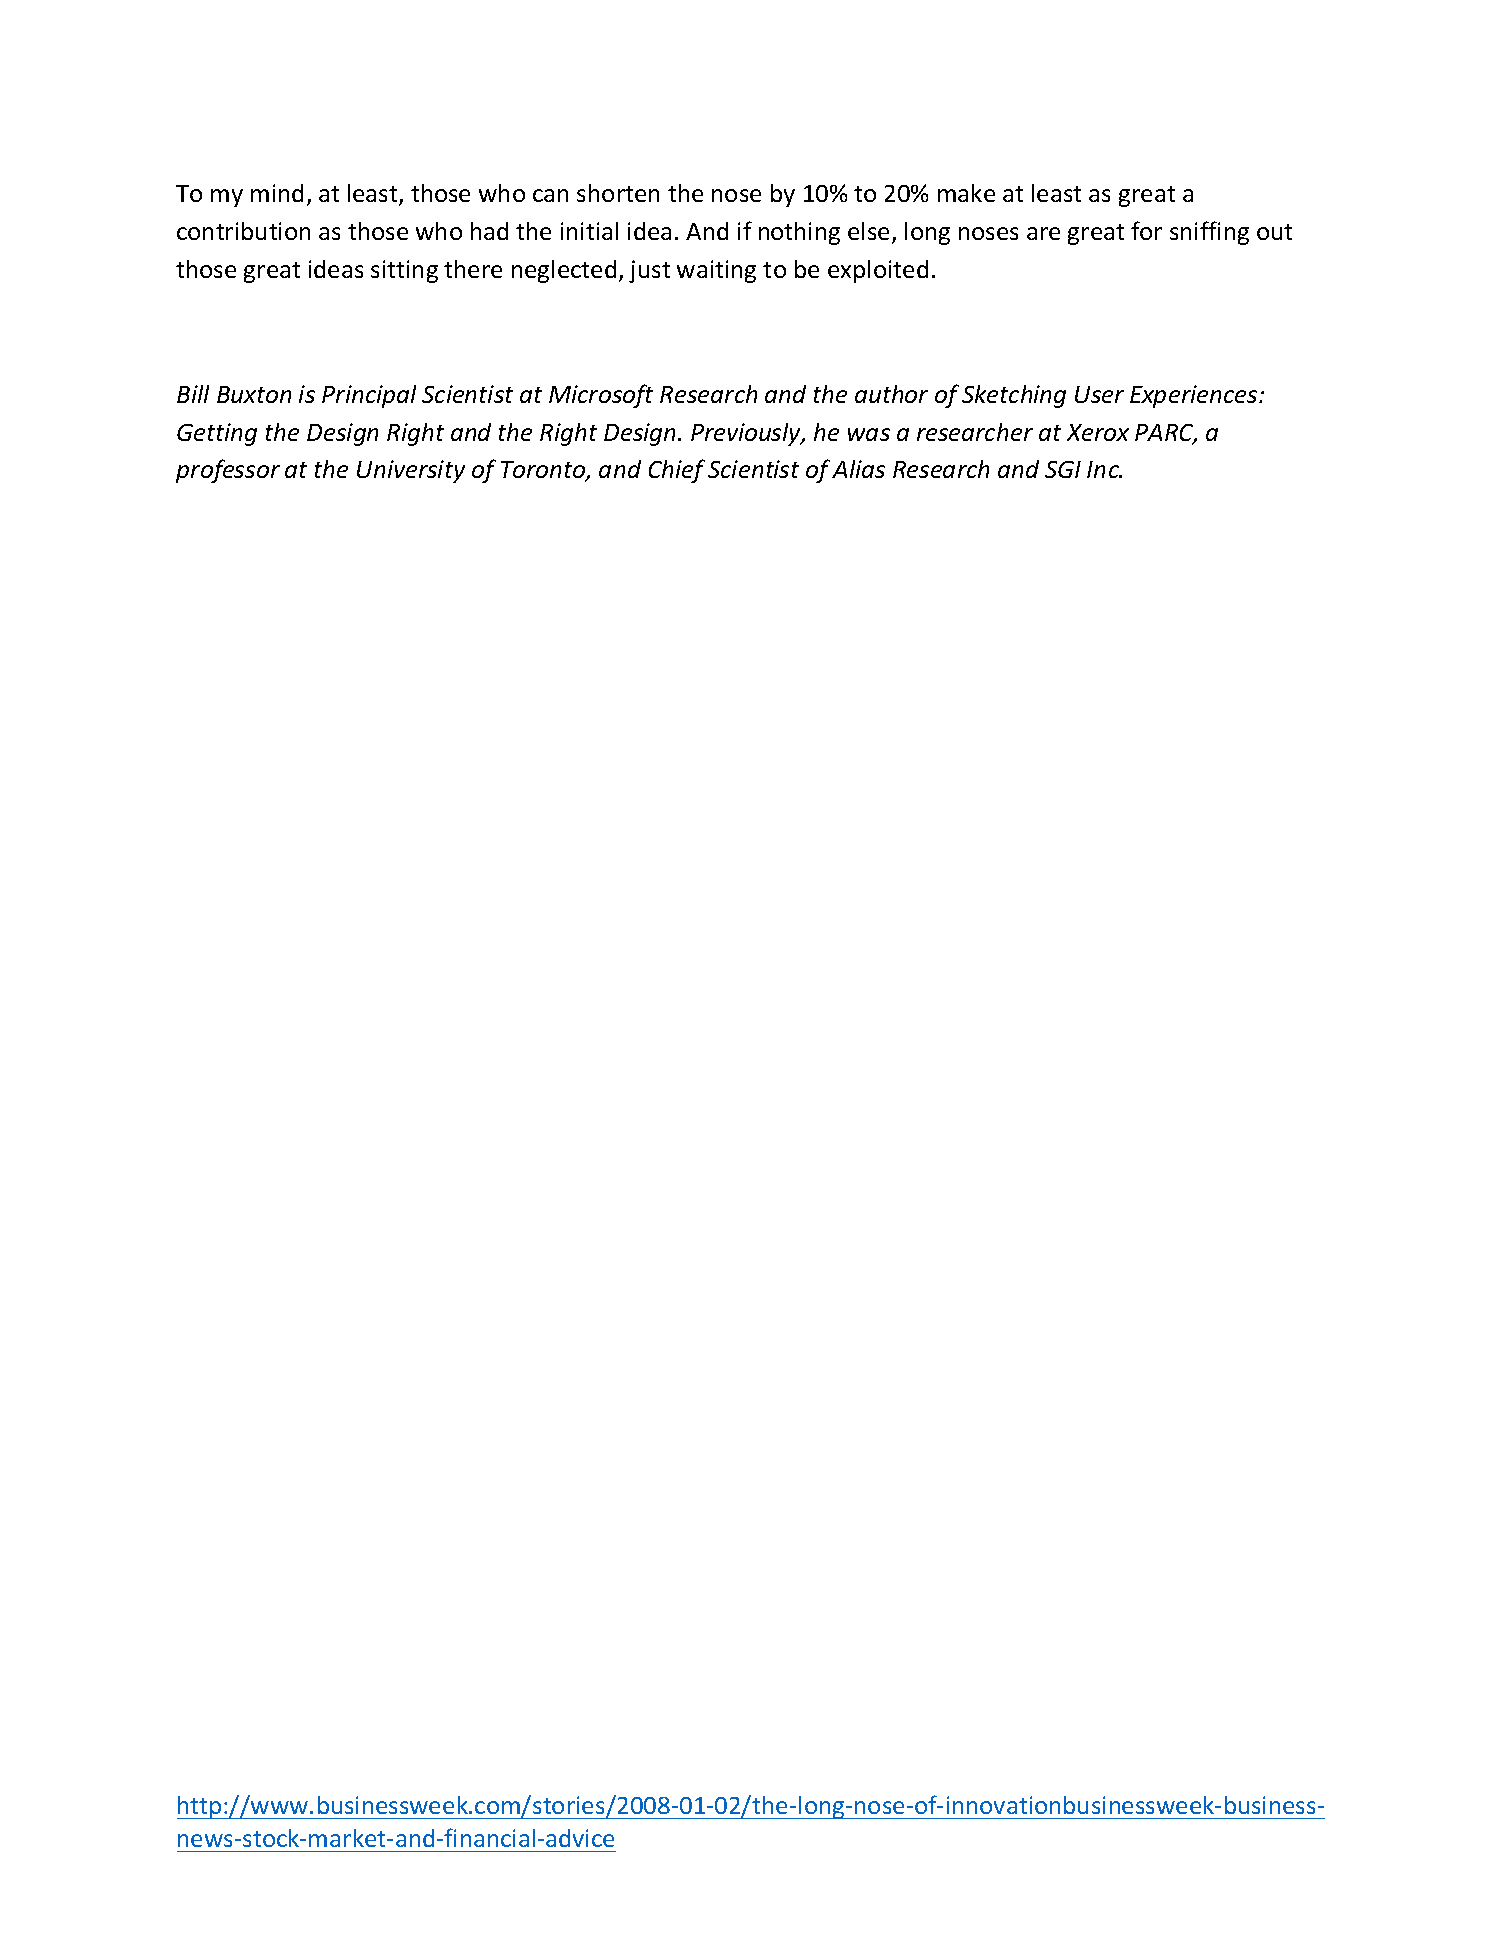 The height and width of the page is (1943, 1501). Describe the element at coordinates (891, 394) in the page. I see `author` at that location.
